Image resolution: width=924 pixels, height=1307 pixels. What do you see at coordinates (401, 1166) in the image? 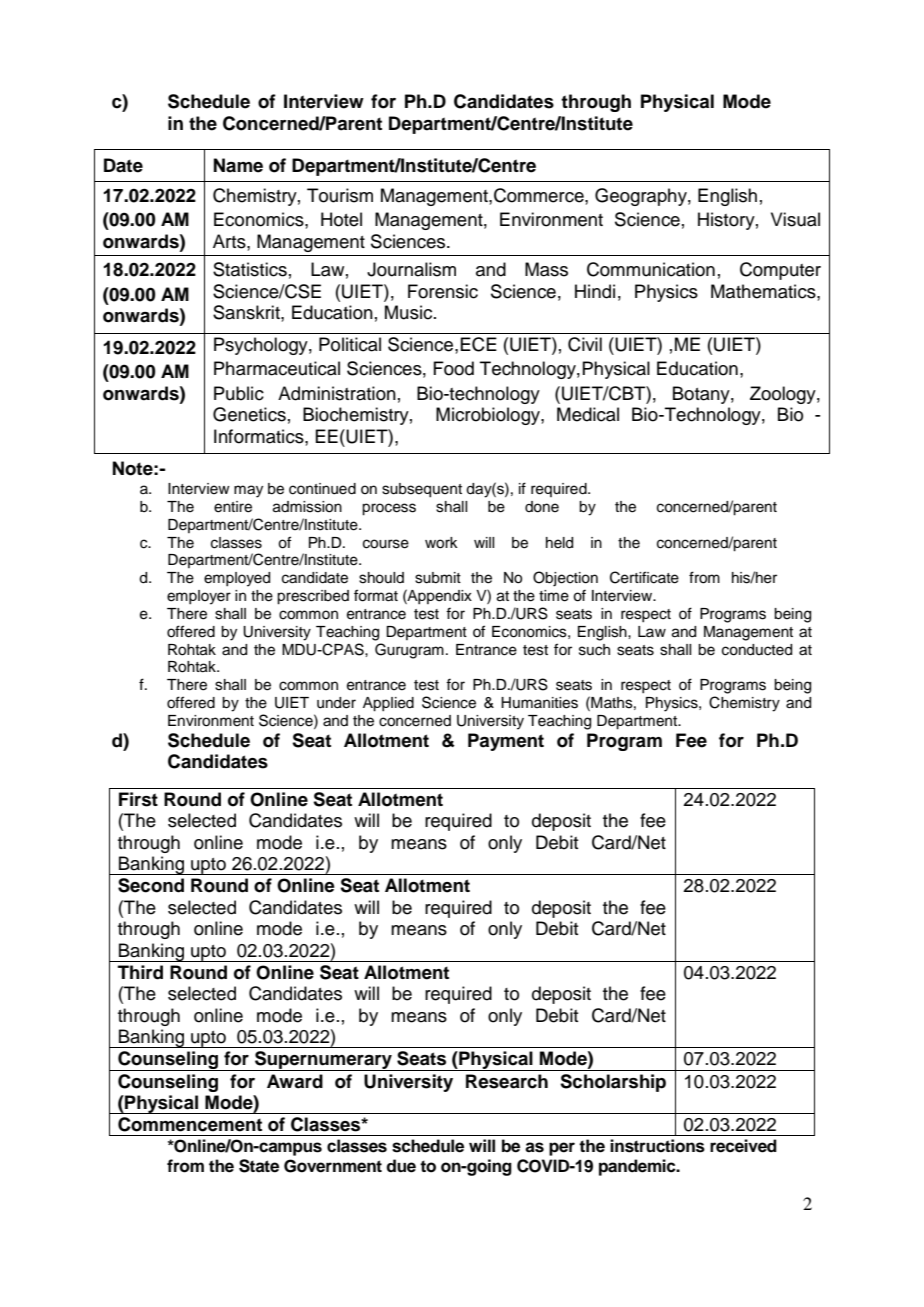
I see `due` at bounding box center [401, 1166].
